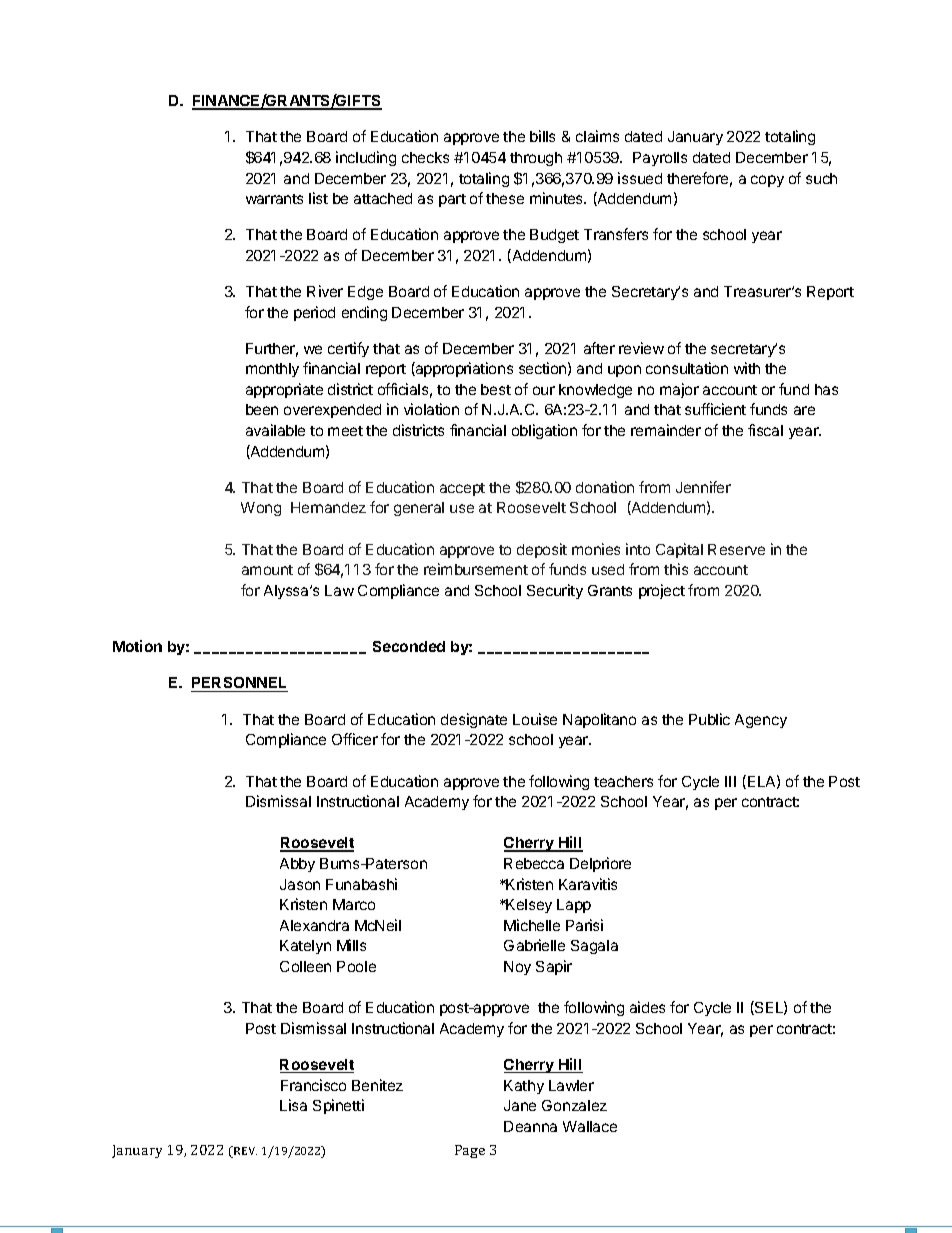 The width and height of the image is (952, 1233). Describe the element at coordinates (496, 389) in the image. I see `best` at that location.
